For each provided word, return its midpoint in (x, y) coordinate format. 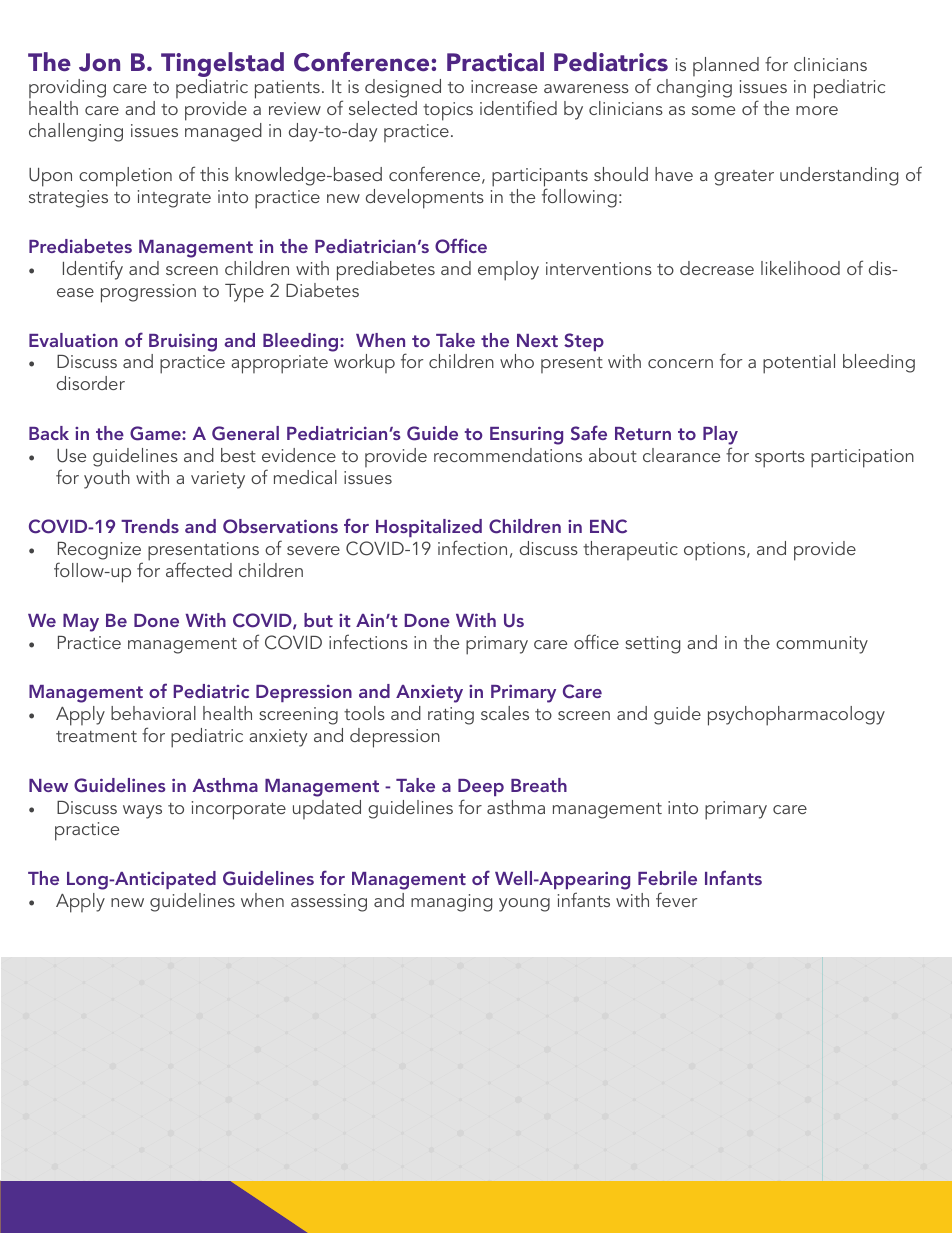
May (81, 623)
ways (142, 812)
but (318, 620)
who (517, 361)
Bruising (183, 342)
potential (799, 364)
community (822, 645)
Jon (99, 62)
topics (448, 111)
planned (726, 66)
